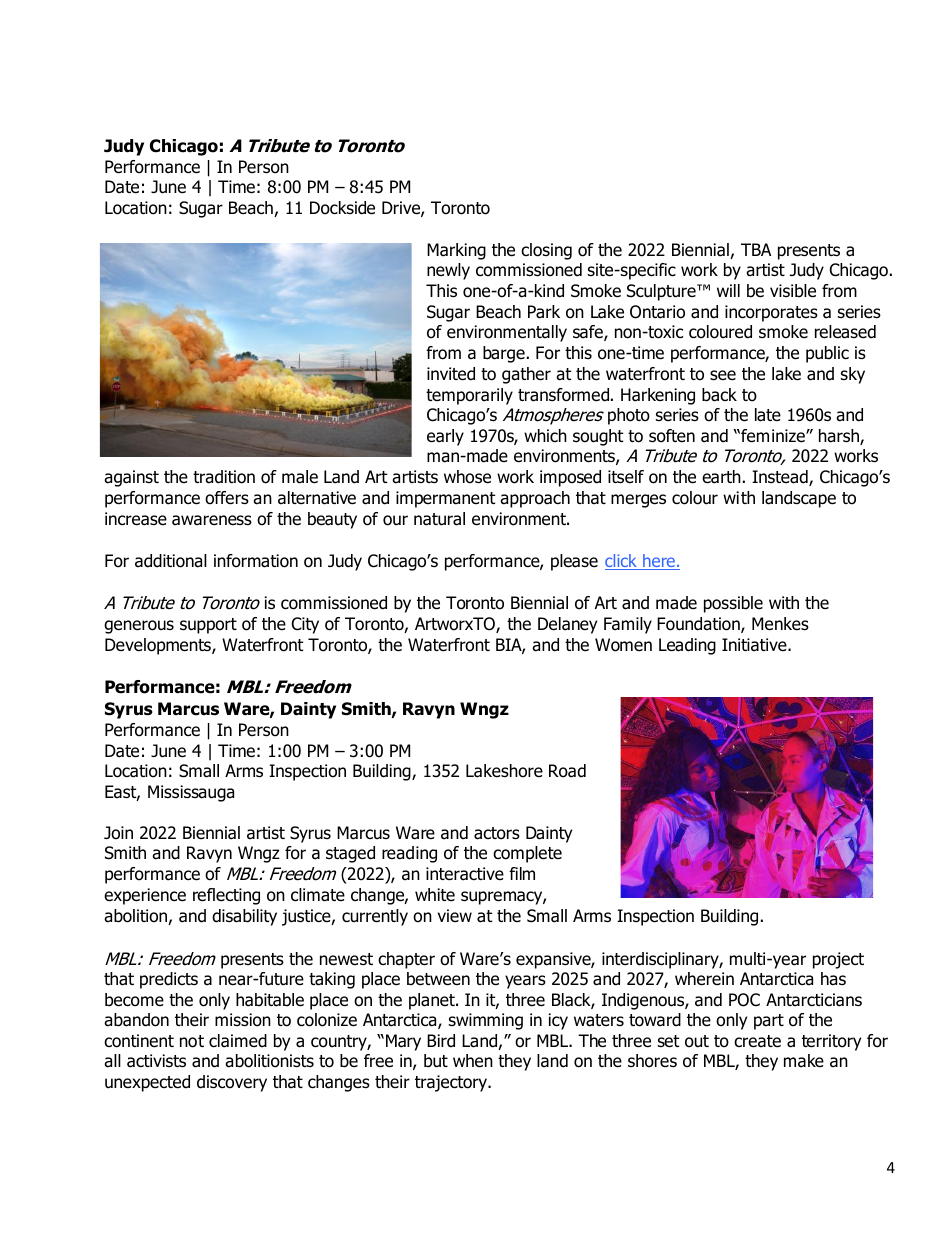 The width and height of the page is (952, 1233). Describe the element at coordinates (755, 645) in the page. I see `Initiative` at that location.
